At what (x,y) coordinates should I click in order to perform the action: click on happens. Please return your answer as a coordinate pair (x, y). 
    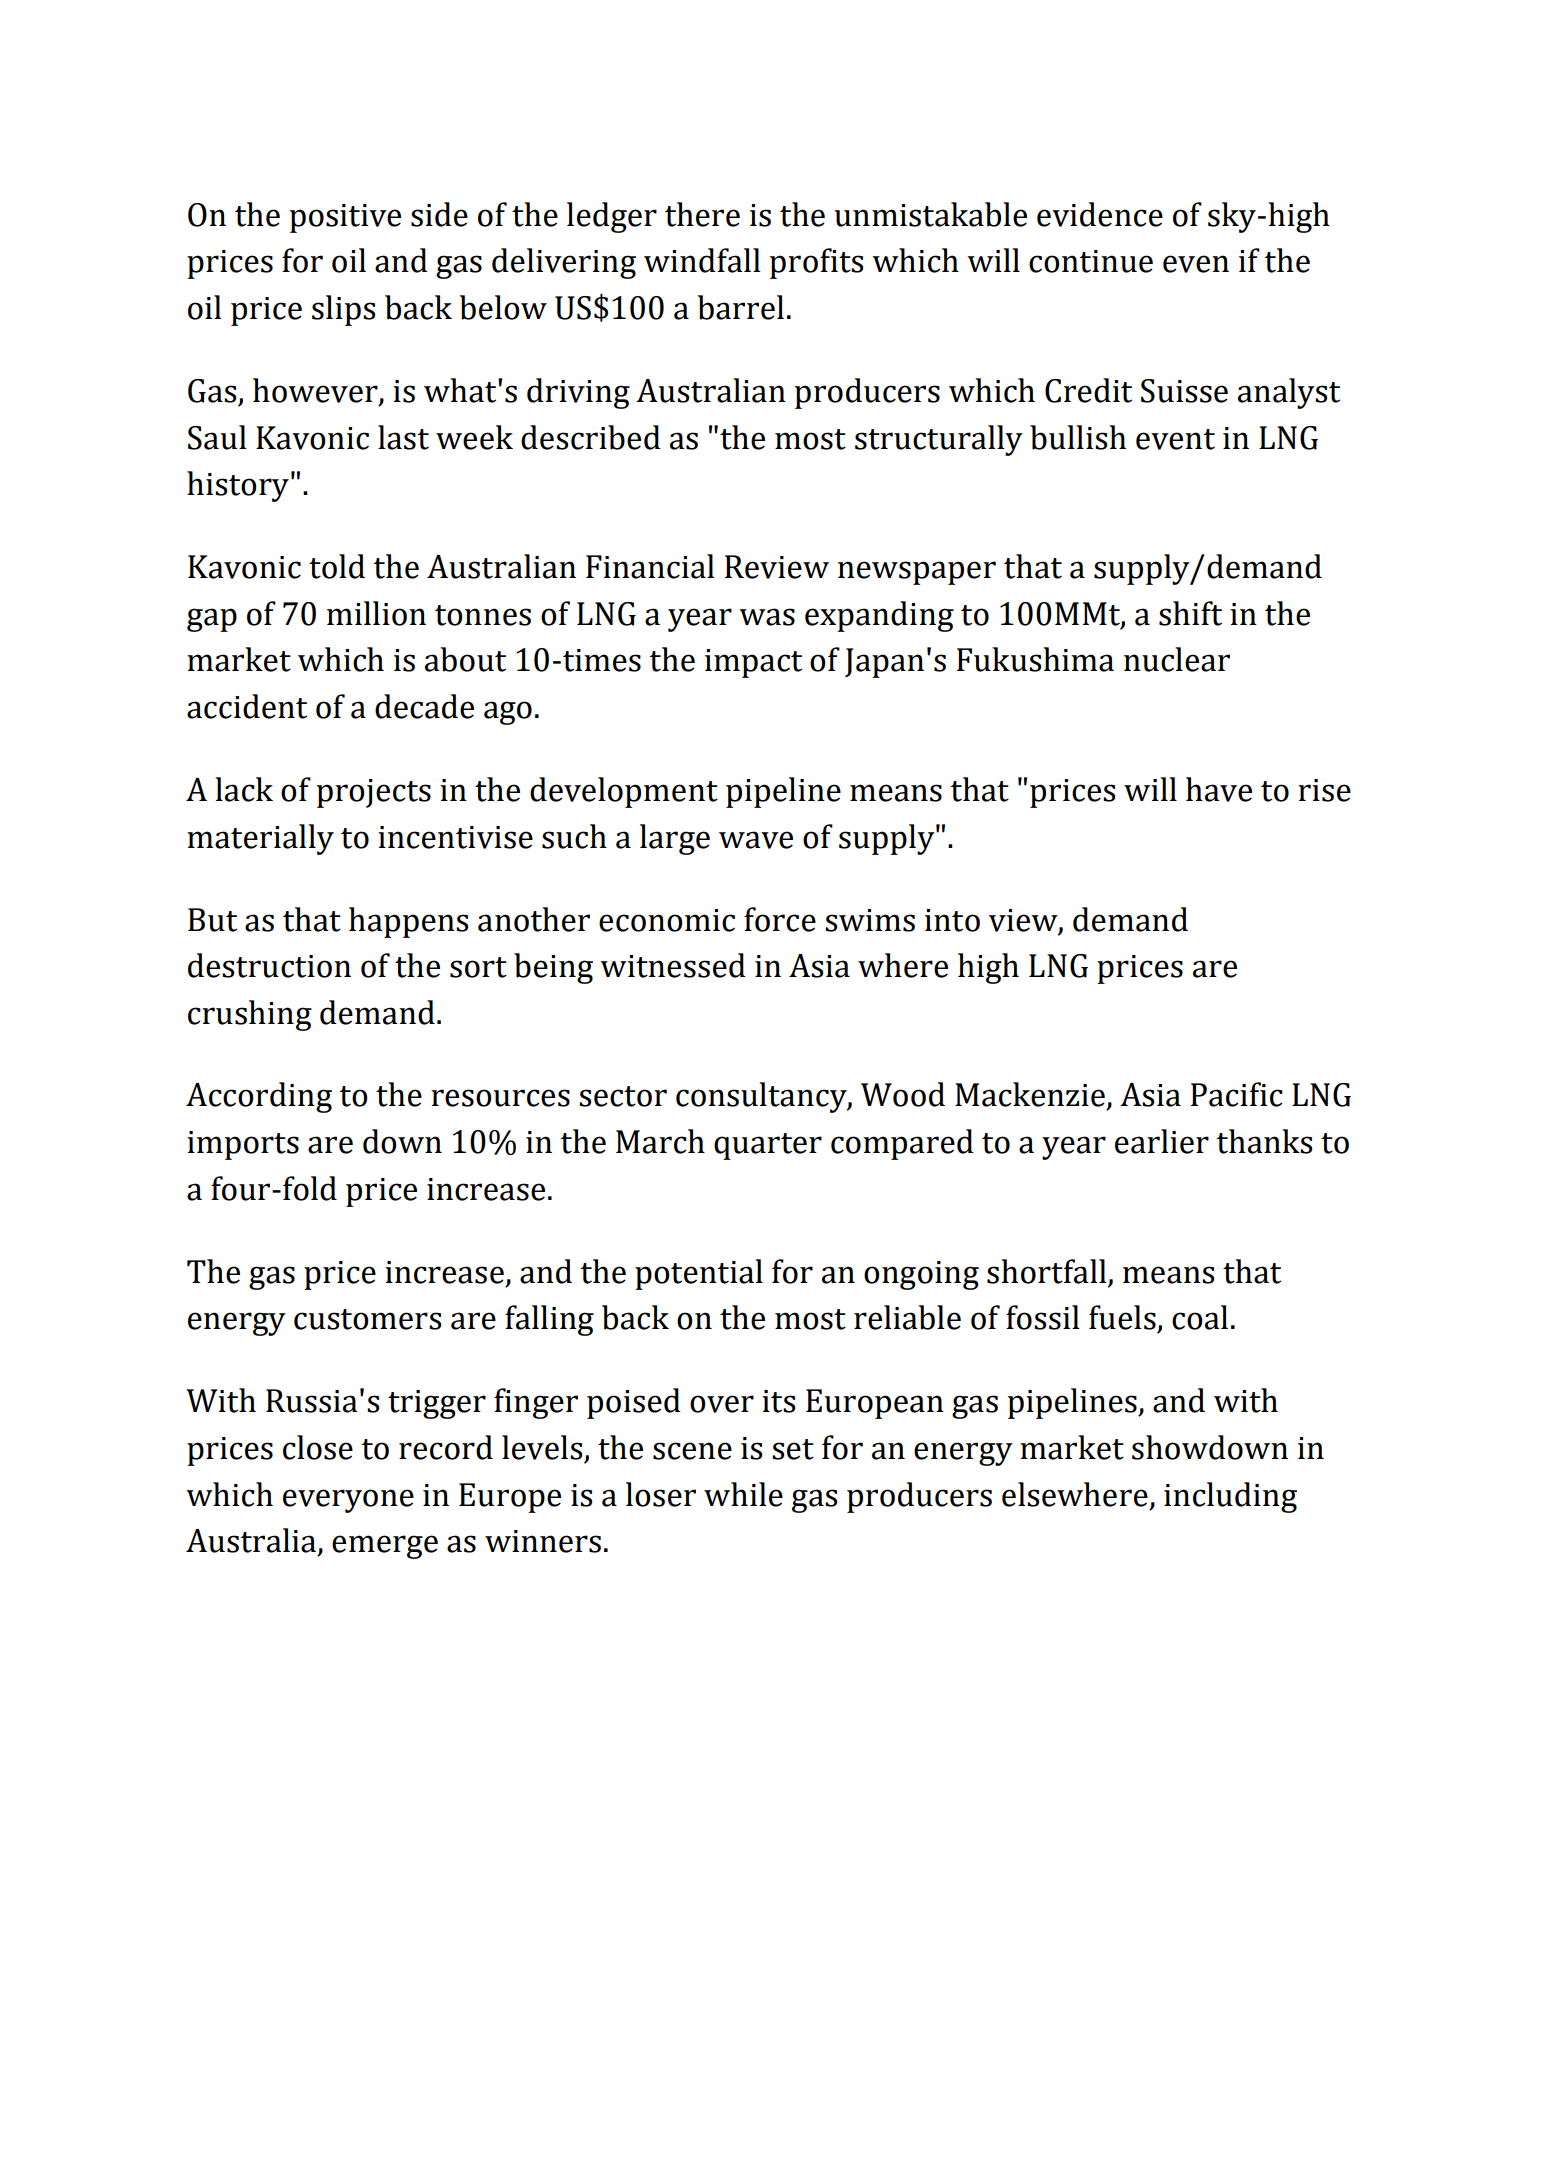
    Looking at the image, I should click on (408, 922).
